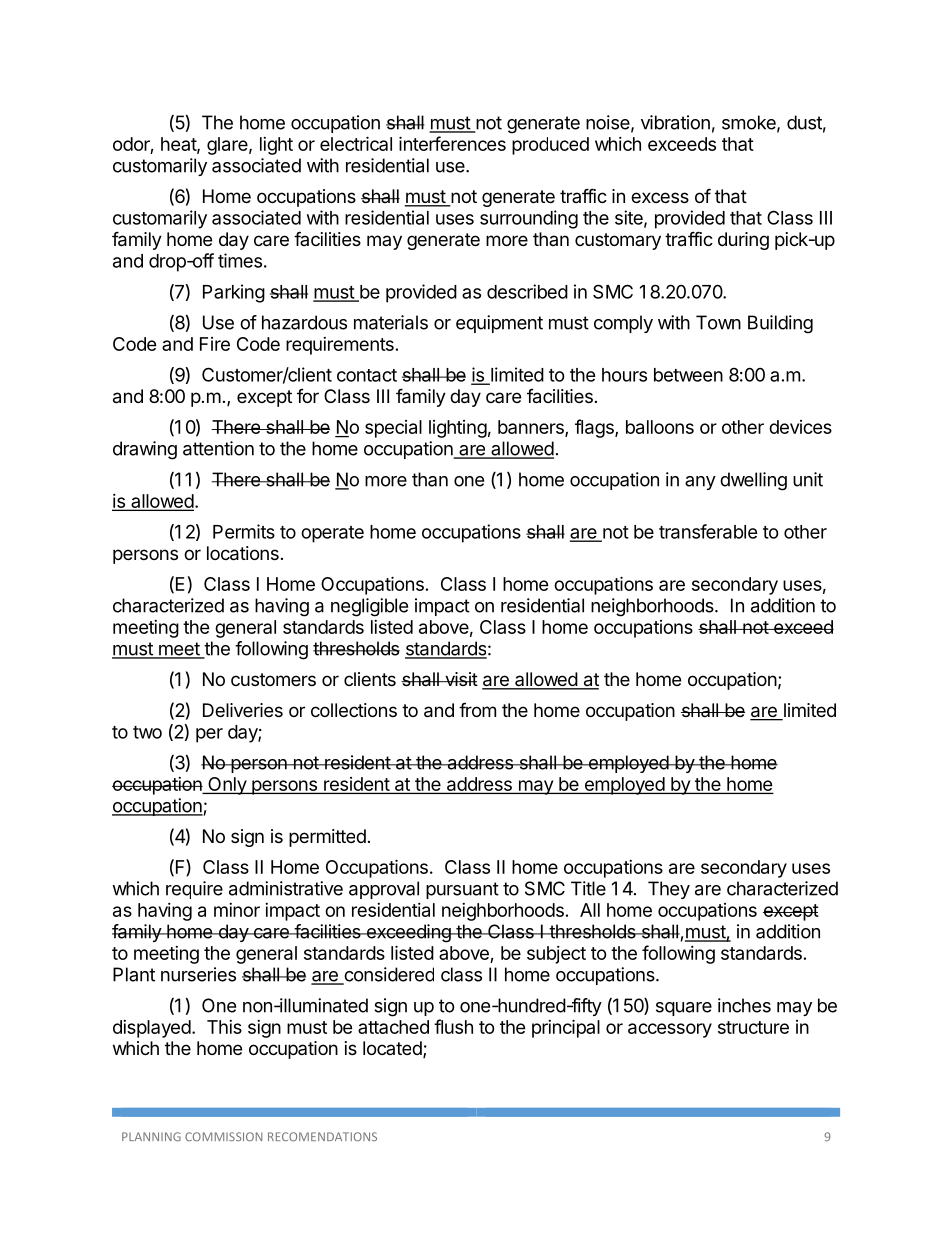 This page has width=952, height=1233. Describe the element at coordinates (460, 679) in the page. I see `visit` at that location.
